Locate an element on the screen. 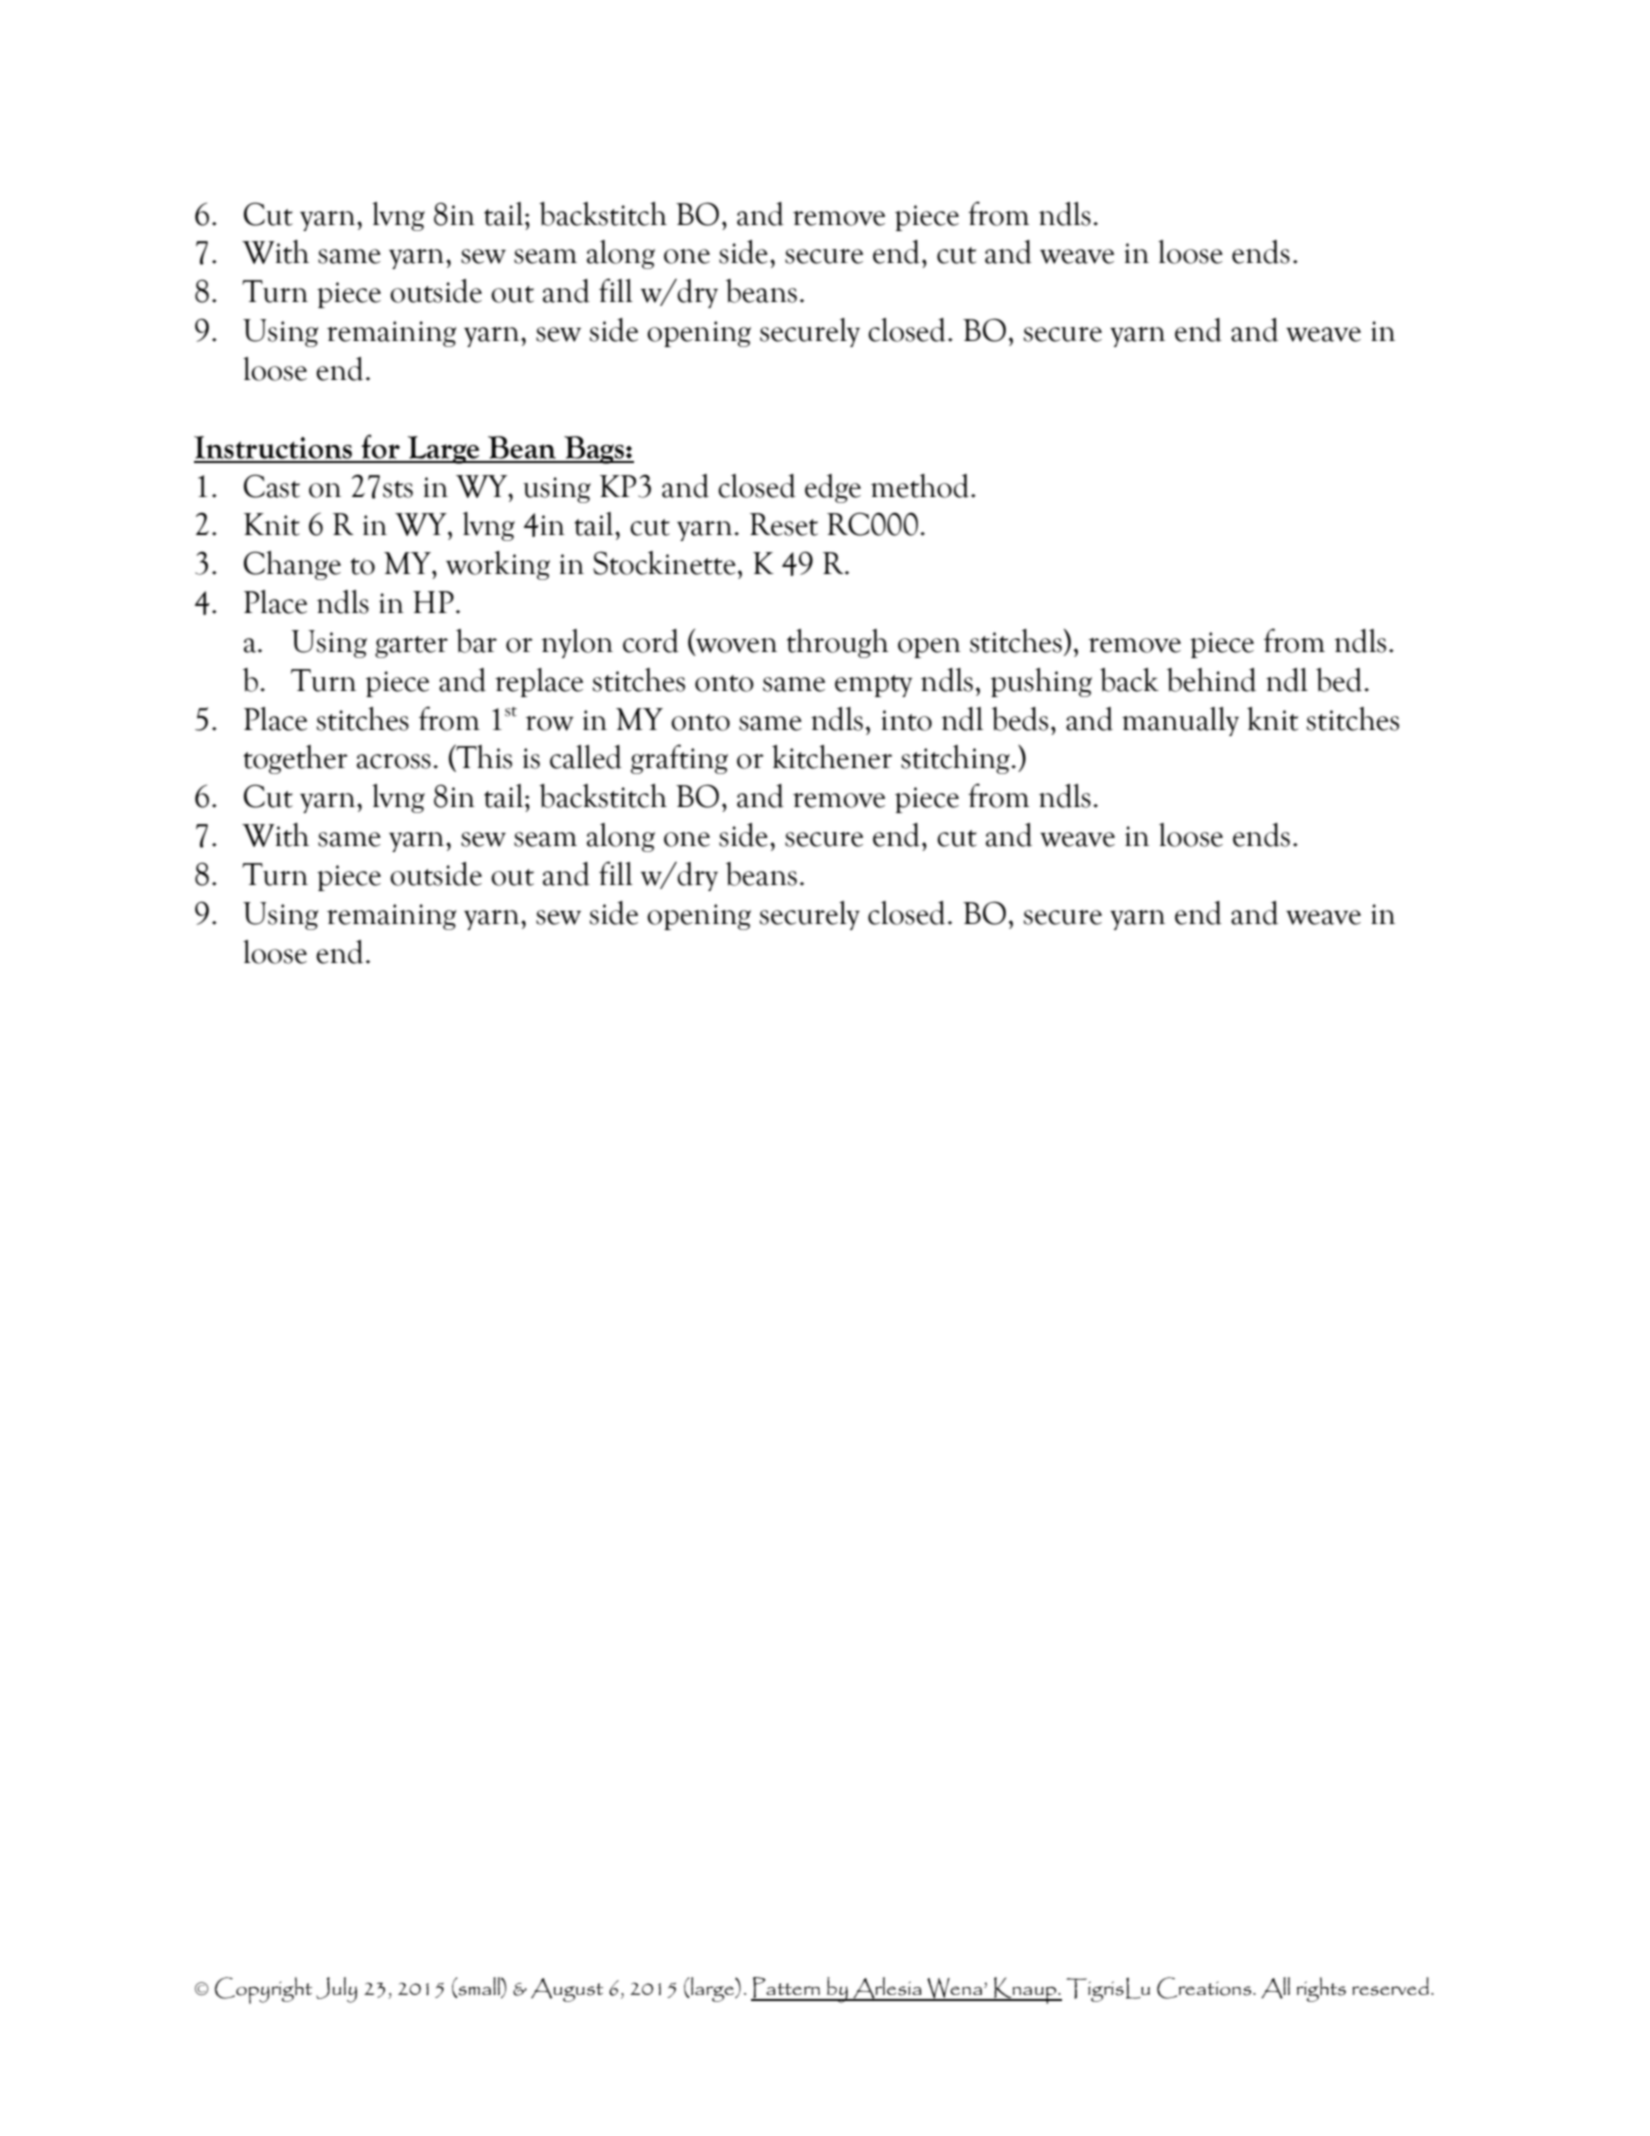 The image size is (1650, 2136). behind is located at coordinates (1211, 680).
